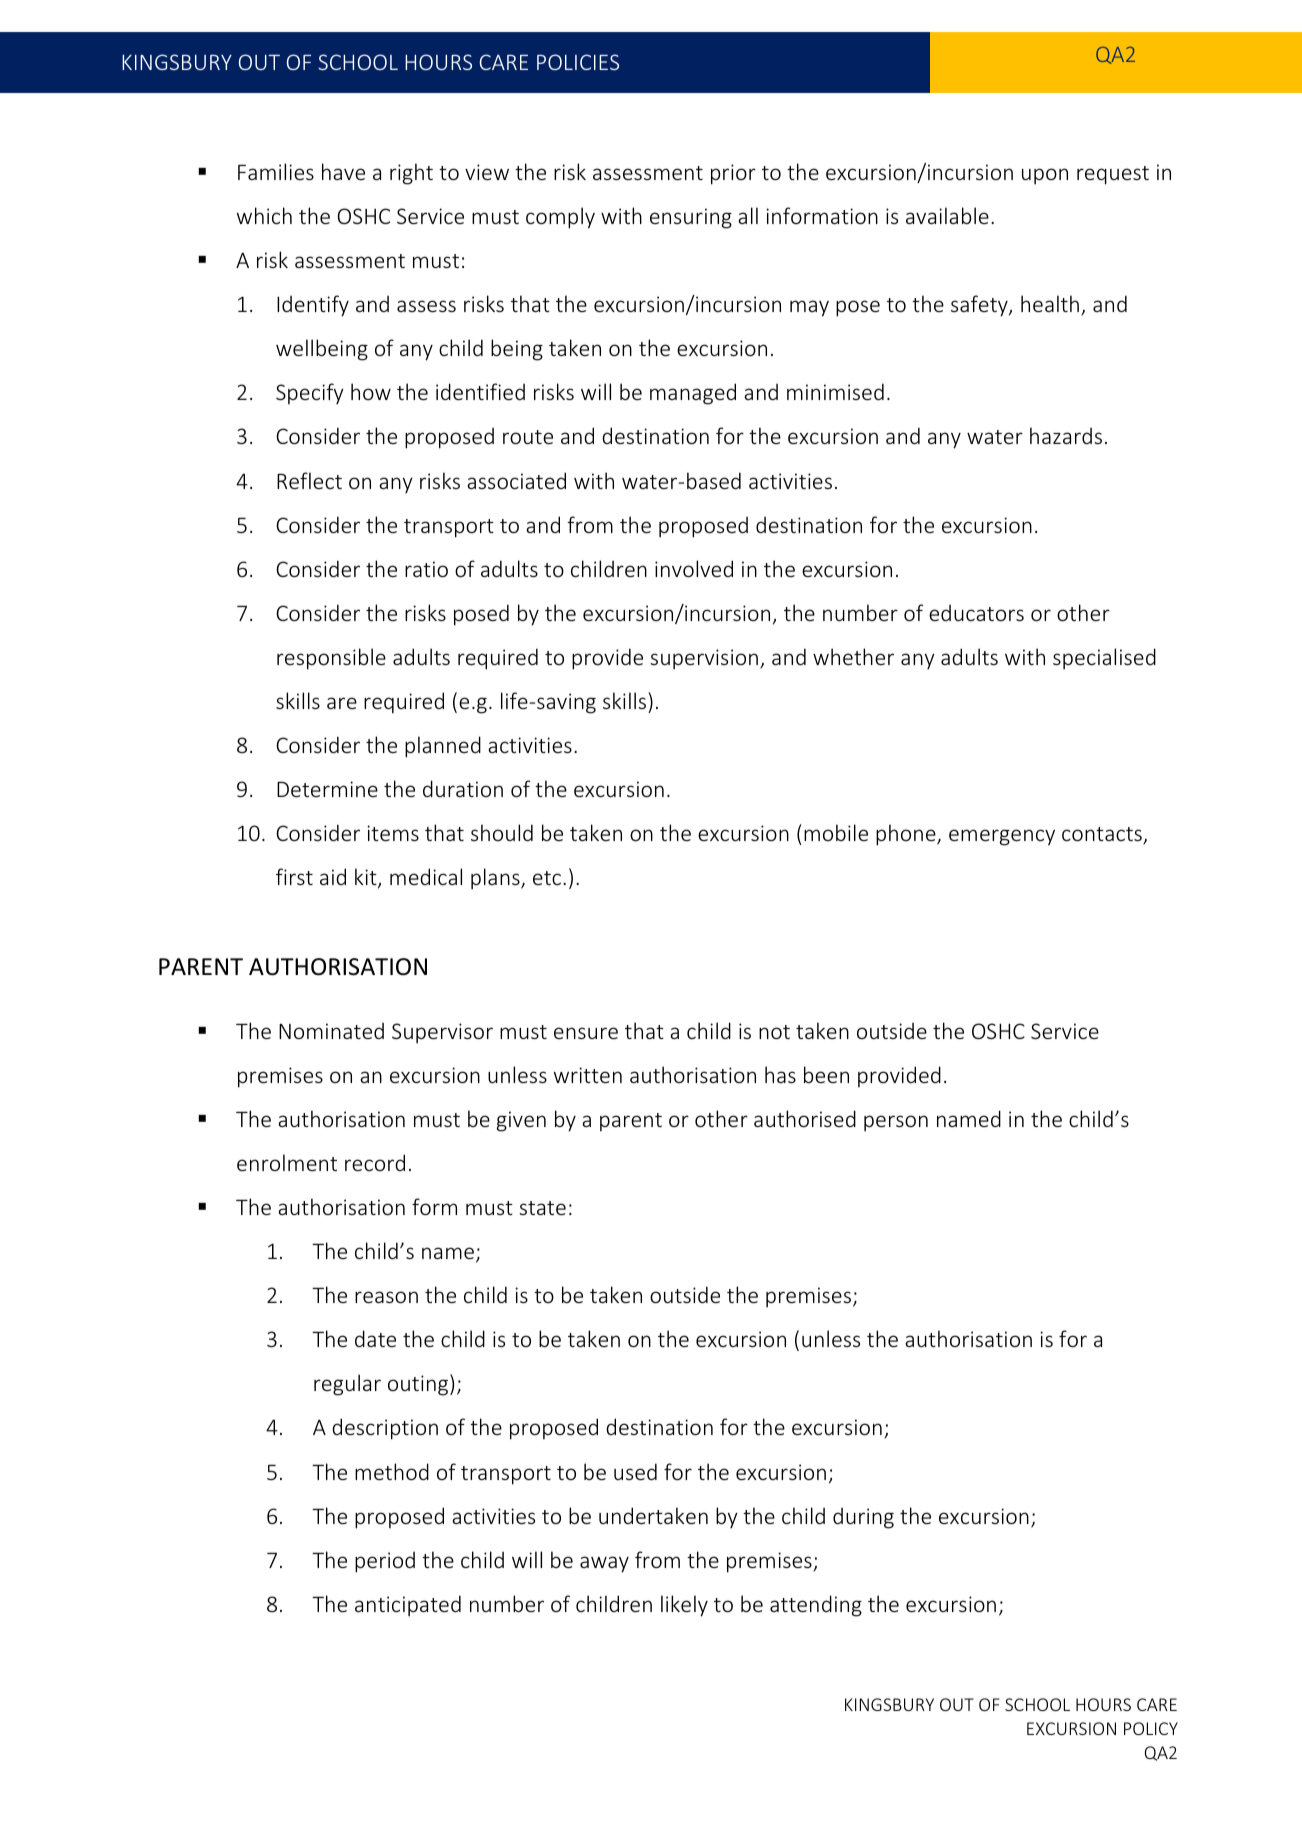 The height and width of the image is (1842, 1302). I want to click on specialised, so click(1104, 659).
